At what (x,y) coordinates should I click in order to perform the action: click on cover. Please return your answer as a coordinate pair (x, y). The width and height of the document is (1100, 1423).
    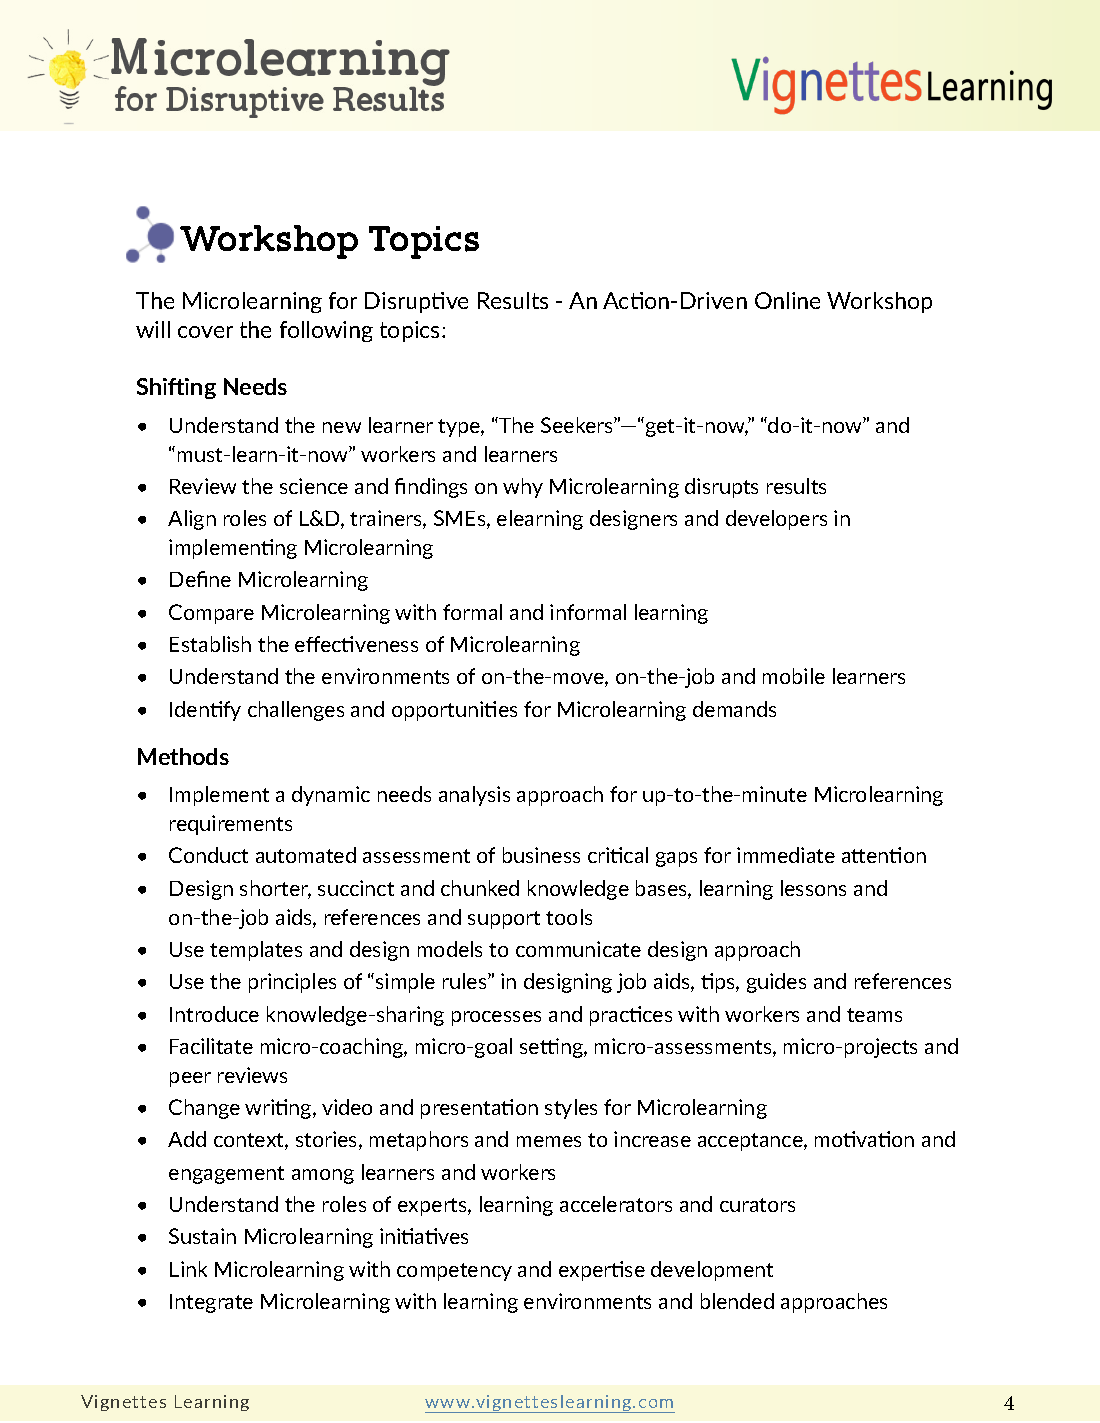
    Looking at the image, I should click on (205, 332).
